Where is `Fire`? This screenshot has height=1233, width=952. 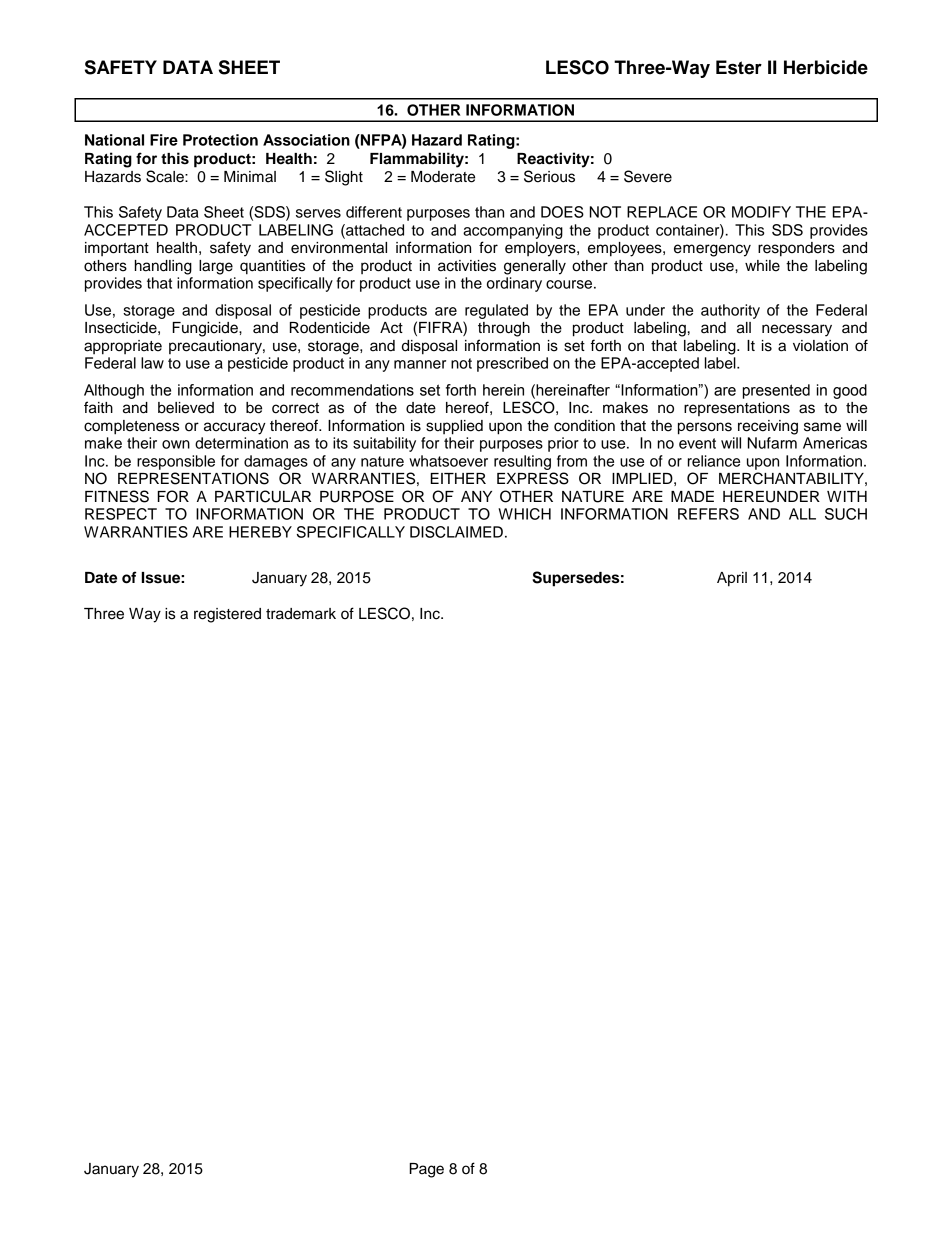
Fire is located at coordinates (164, 140).
